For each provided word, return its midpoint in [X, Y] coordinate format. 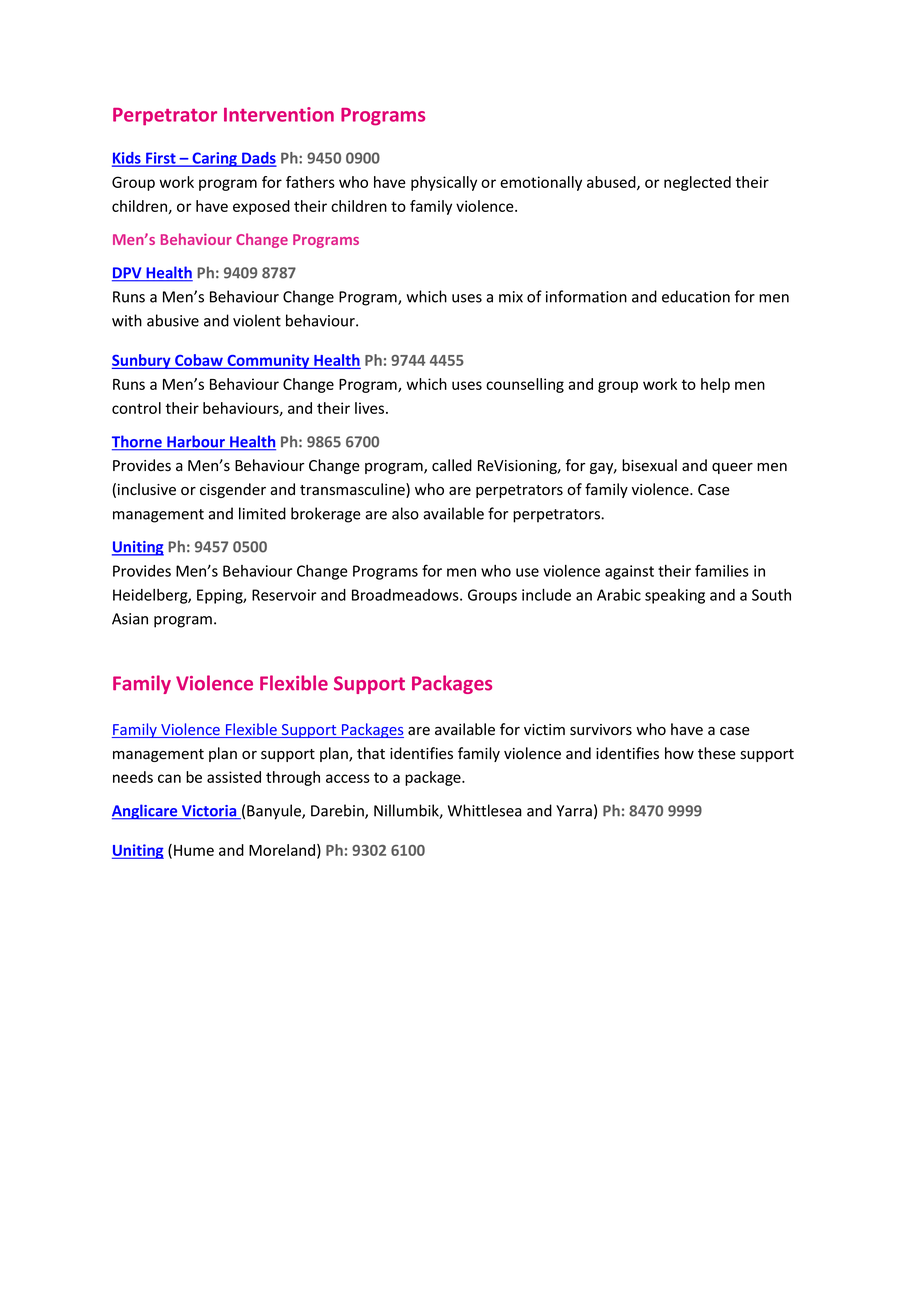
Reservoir [284, 595]
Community [268, 361]
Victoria [209, 812]
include [546, 595]
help [715, 385]
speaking [675, 596]
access [348, 778]
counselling [525, 385]
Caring [214, 159]
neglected [697, 183]
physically [444, 183]
